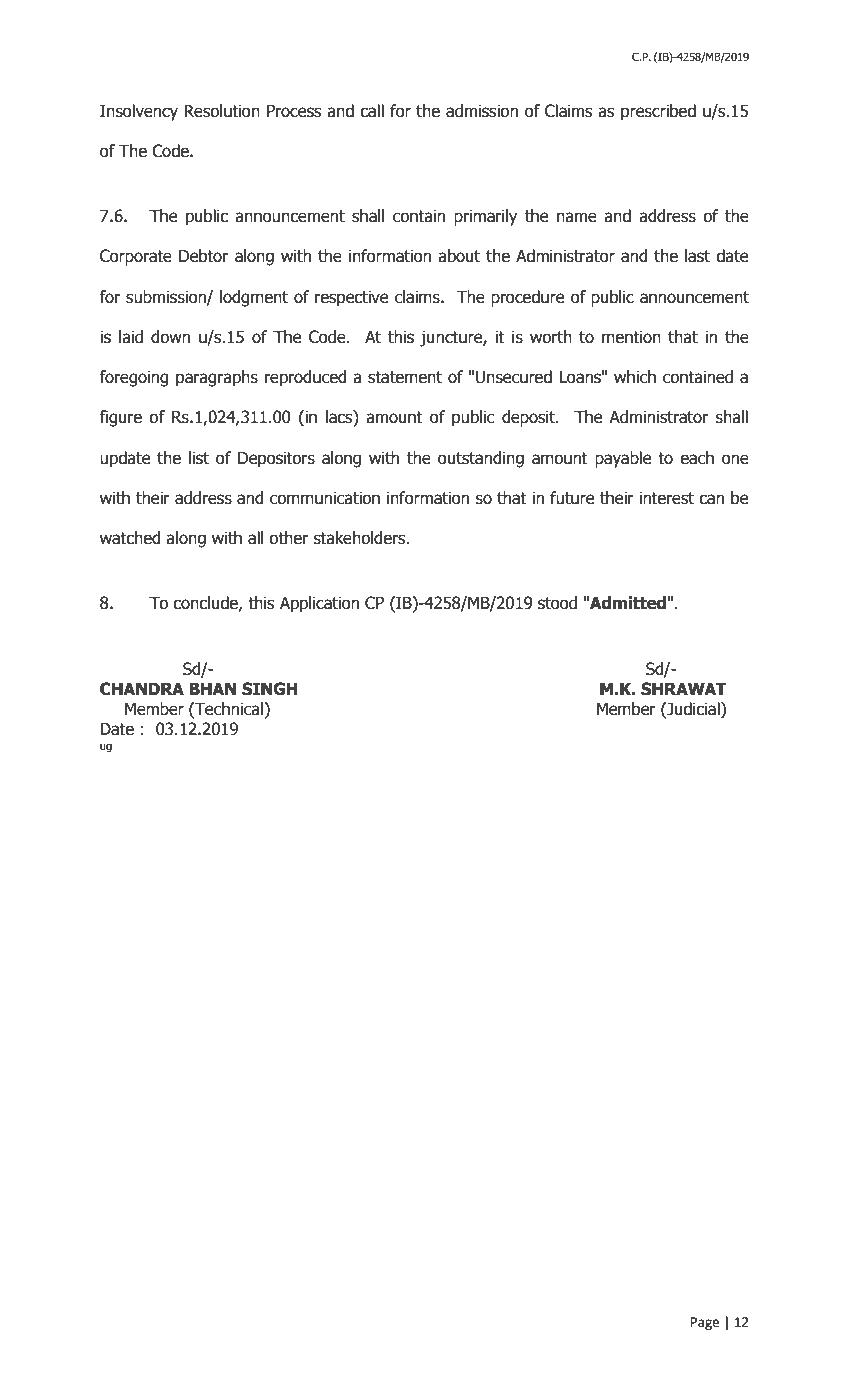  I want to click on Page, so click(705, 1323).
